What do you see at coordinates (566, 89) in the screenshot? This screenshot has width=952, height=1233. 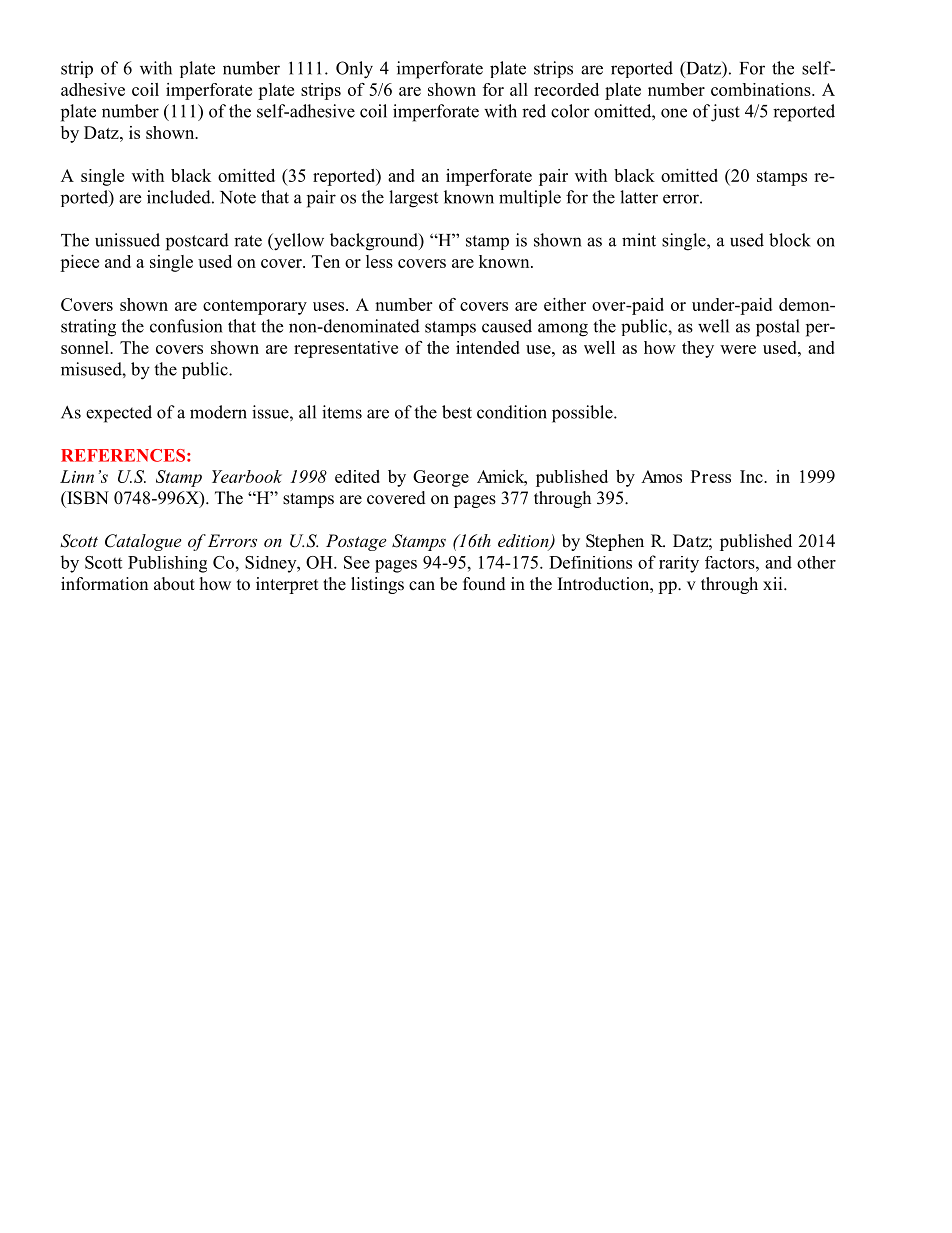 I see `recorded` at bounding box center [566, 89].
